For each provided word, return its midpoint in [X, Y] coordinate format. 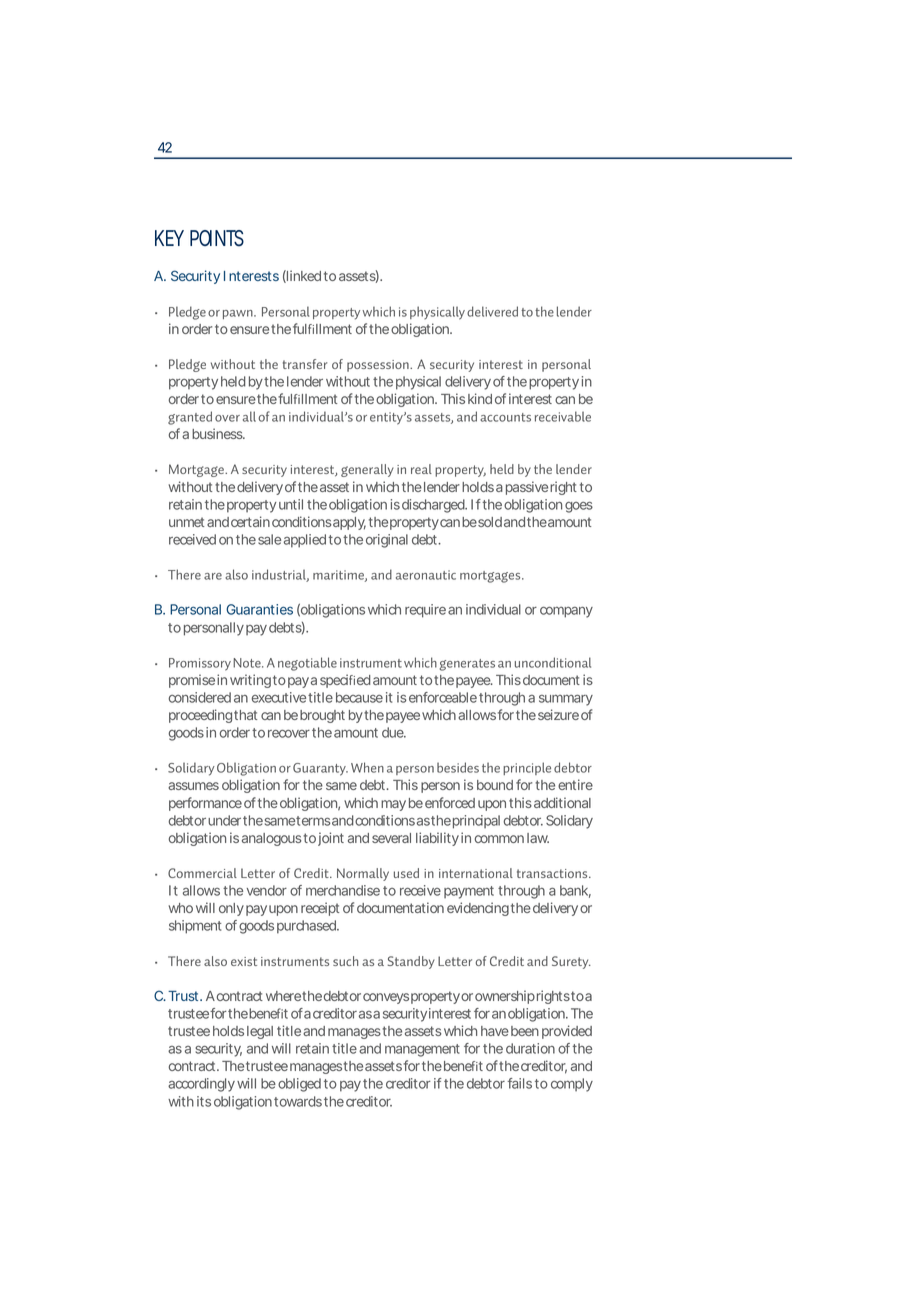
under [224, 820]
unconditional [553, 662]
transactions [553, 873]
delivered [492, 311]
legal [260, 1032]
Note [248, 663]
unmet [186, 522]
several [391, 838]
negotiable [307, 664]
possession [379, 366]
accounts [505, 417]
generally [367, 470]
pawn [239, 314]
